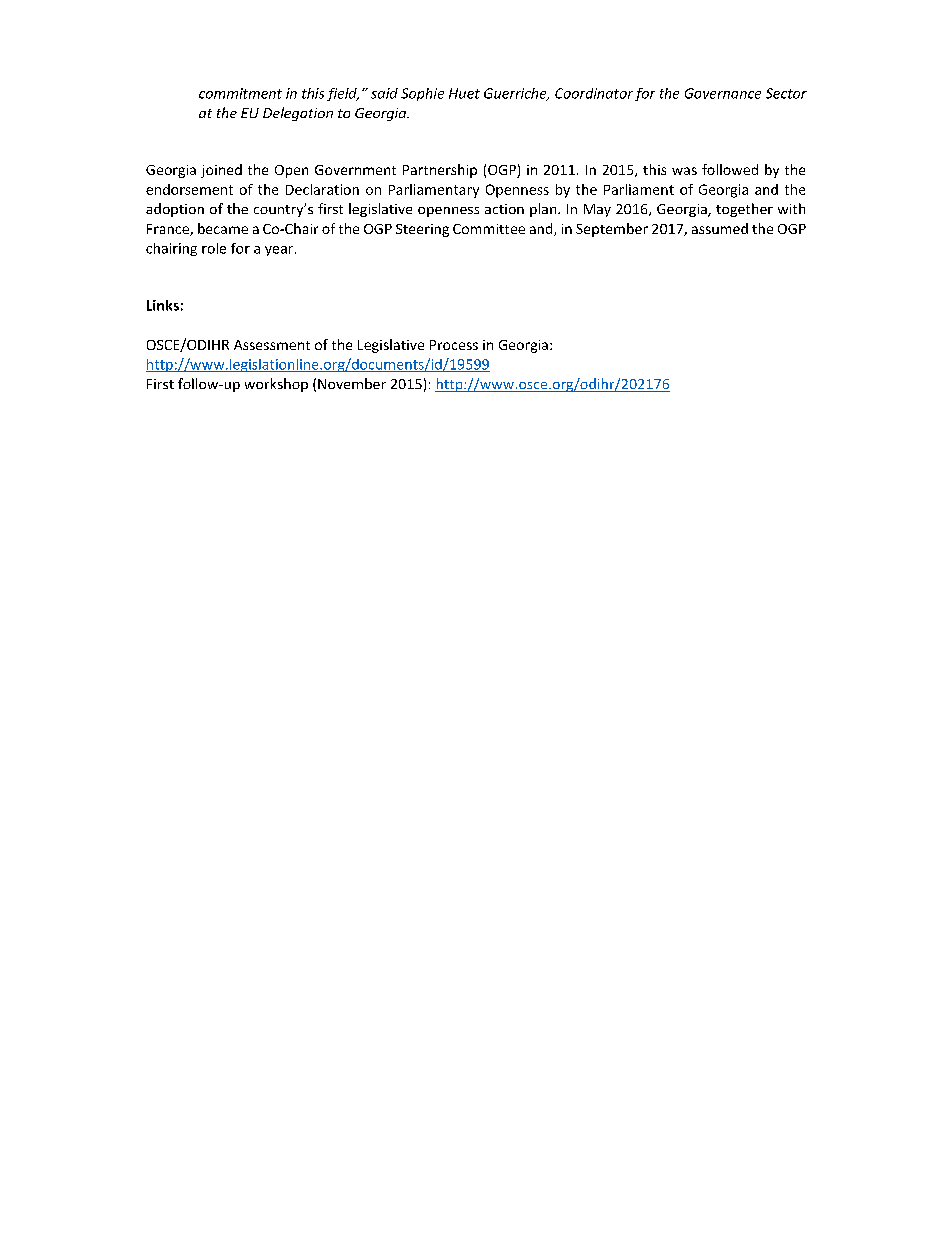 This screenshot has width=952, height=1233. Describe the element at coordinates (454, 345) in the screenshot. I see `Process` at that location.
